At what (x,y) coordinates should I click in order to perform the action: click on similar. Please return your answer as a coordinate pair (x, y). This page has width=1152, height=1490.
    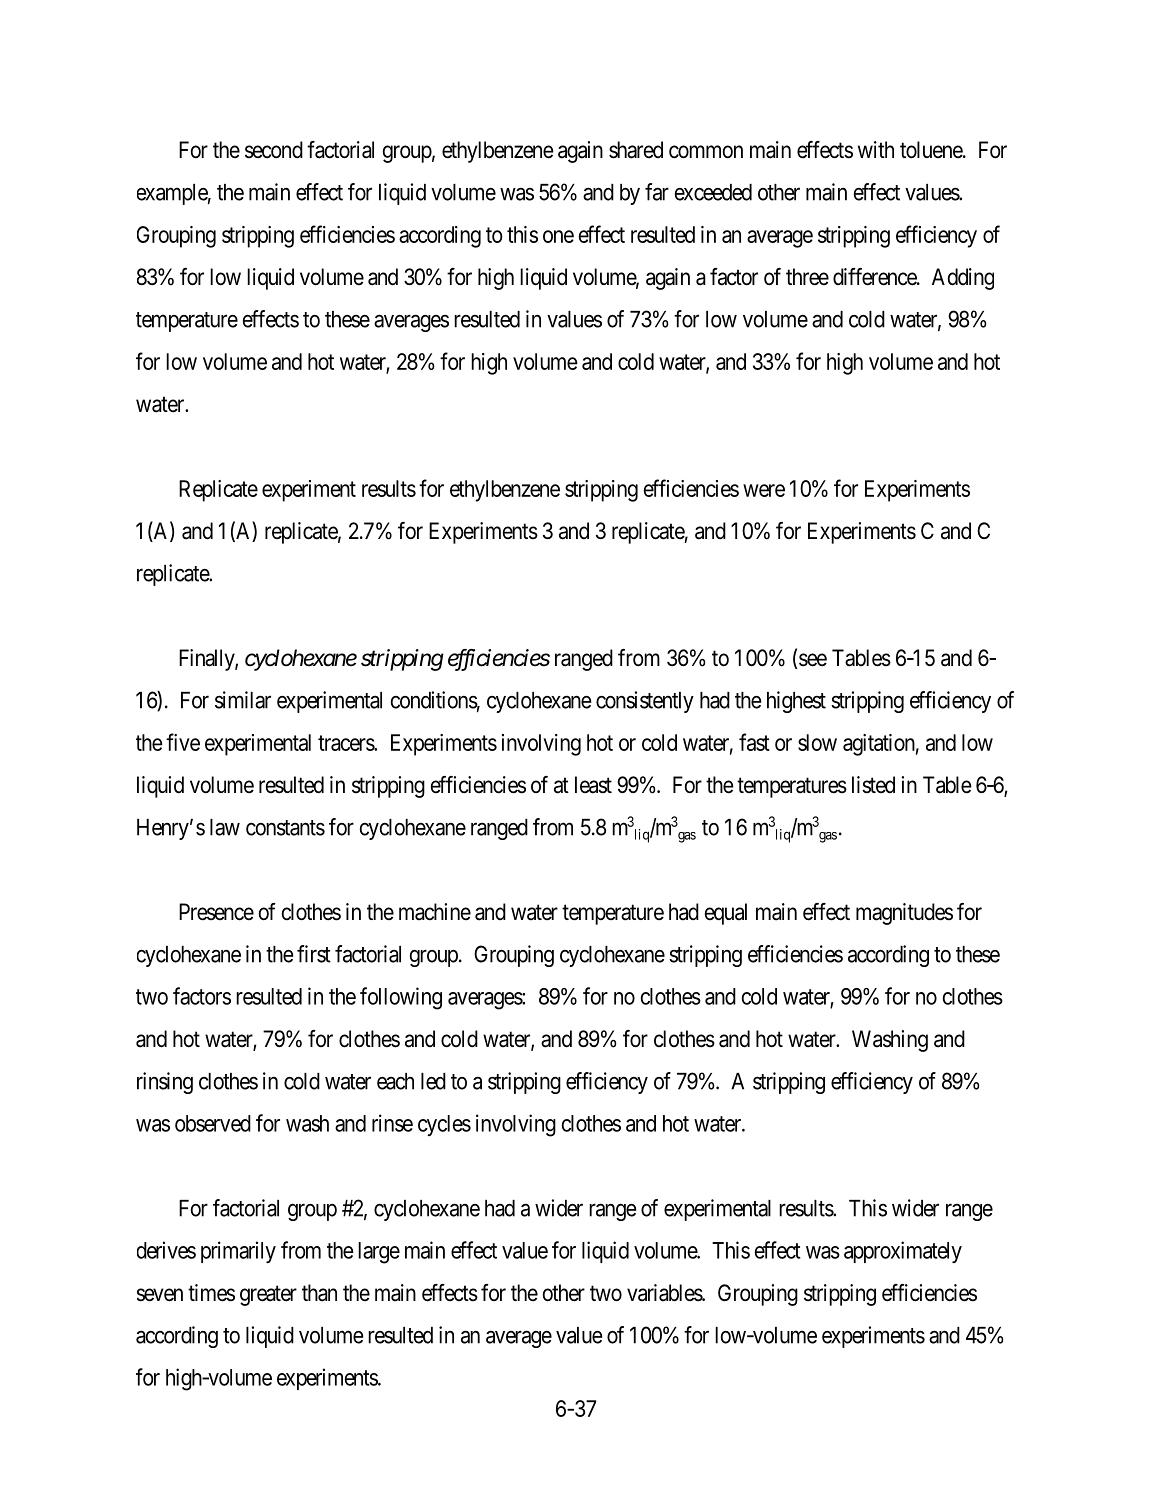
    Looking at the image, I should click on (243, 700).
